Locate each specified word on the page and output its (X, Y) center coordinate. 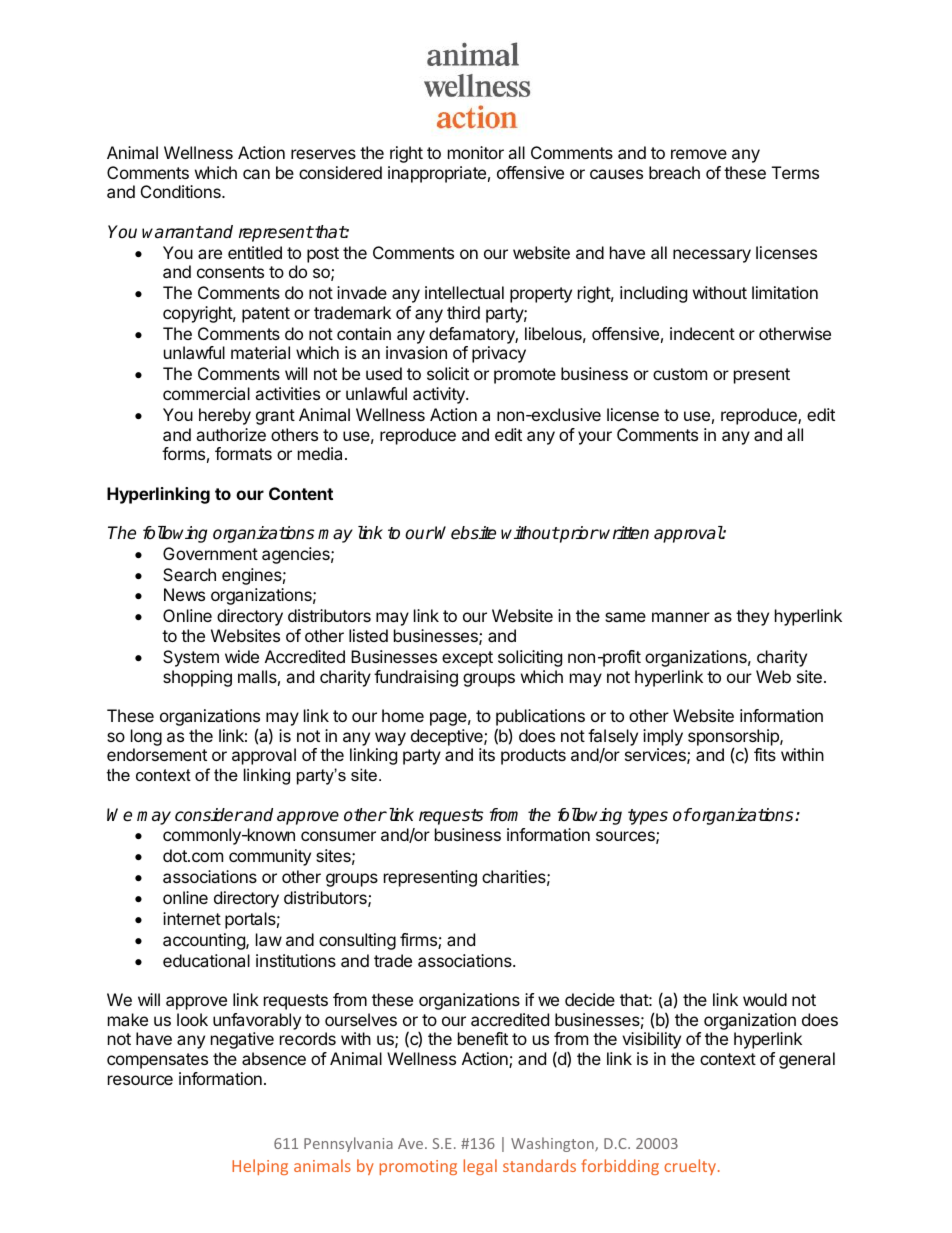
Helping (260, 1167)
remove (699, 154)
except (467, 659)
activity (440, 395)
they (752, 617)
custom (680, 374)
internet (192, 918)
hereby (225, 416)
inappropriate (437, 174)
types (648, 817)
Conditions (182, 191)
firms (419, 941)
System (191, 658)
